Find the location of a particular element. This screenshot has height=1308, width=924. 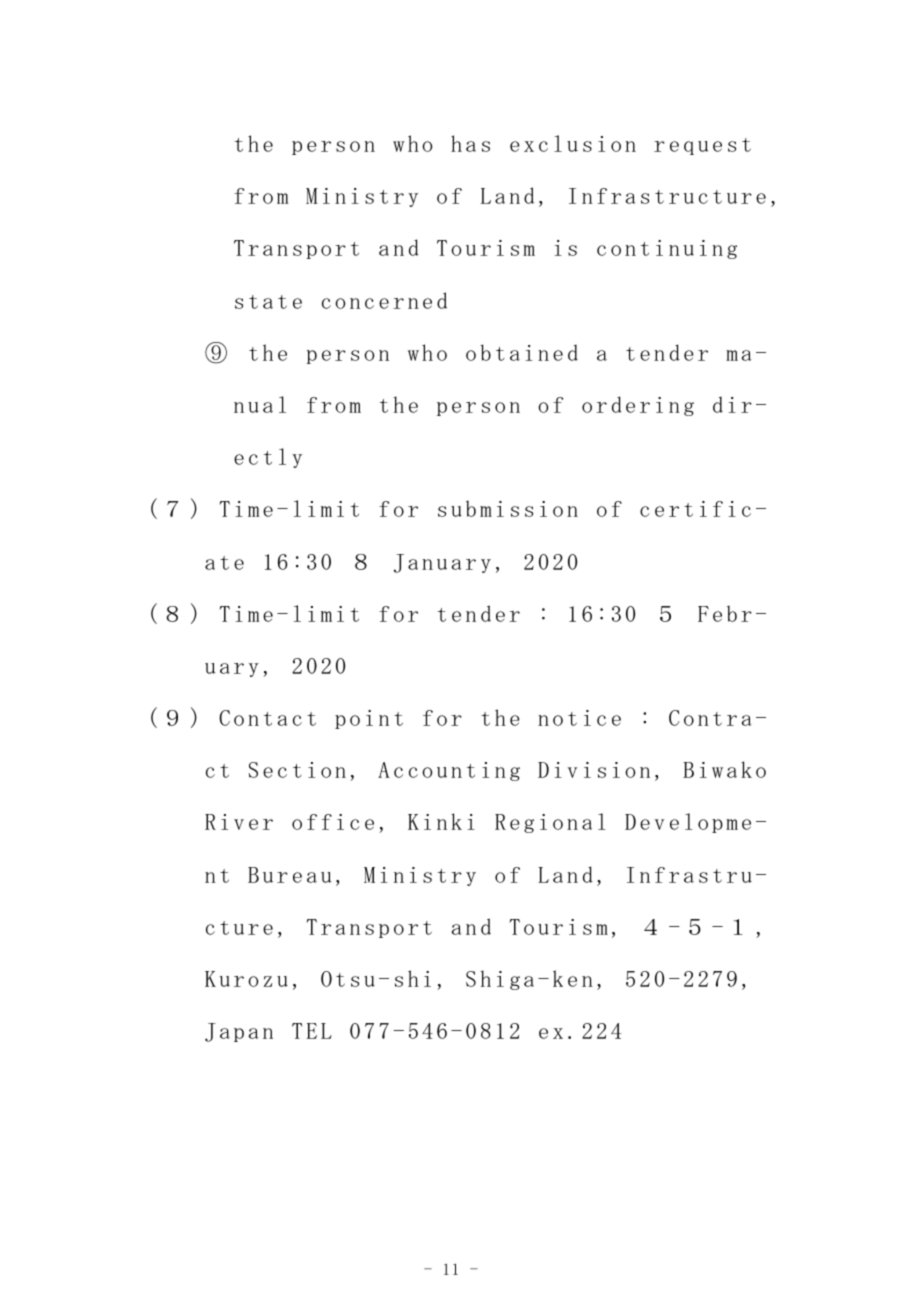

concerned is located at coordinates (384, 300).
